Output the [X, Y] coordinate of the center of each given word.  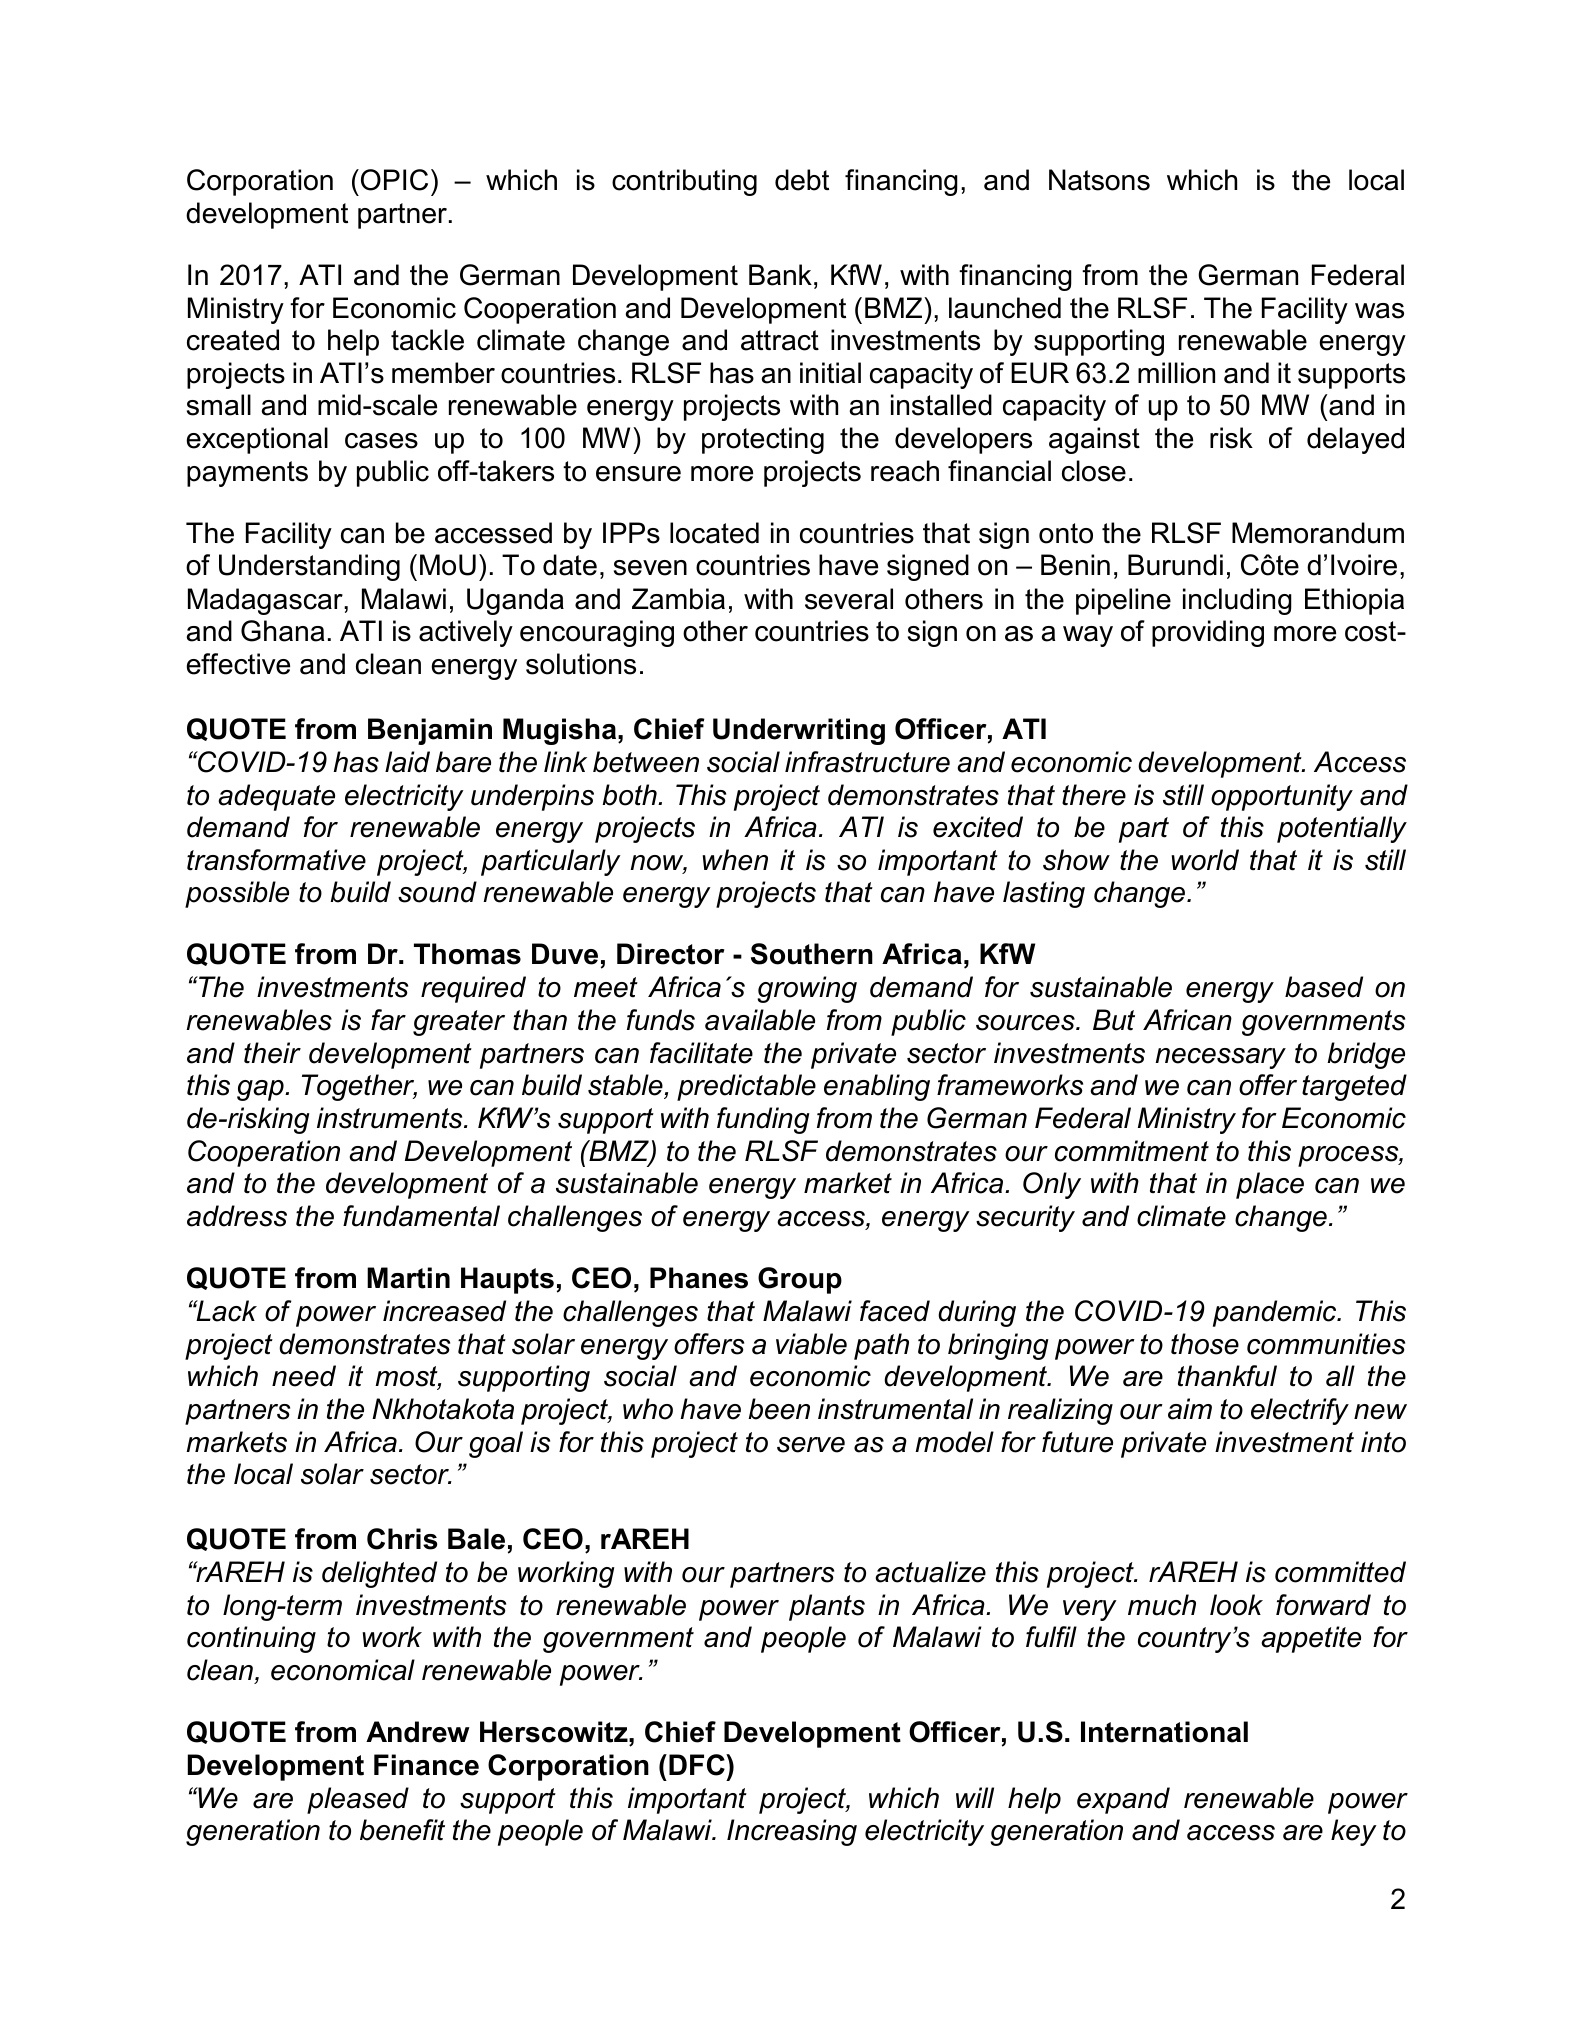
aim [1190, 1409]
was [1379, 311]
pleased [358, 1800]
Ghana [282, 631]
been [779, 1409]
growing [807, 989]
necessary [1220, 1058]
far [388, 1020]
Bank [780, 275]
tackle [427, 340]
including [1237, 601]
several [849, 599]
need [304, 1376]
